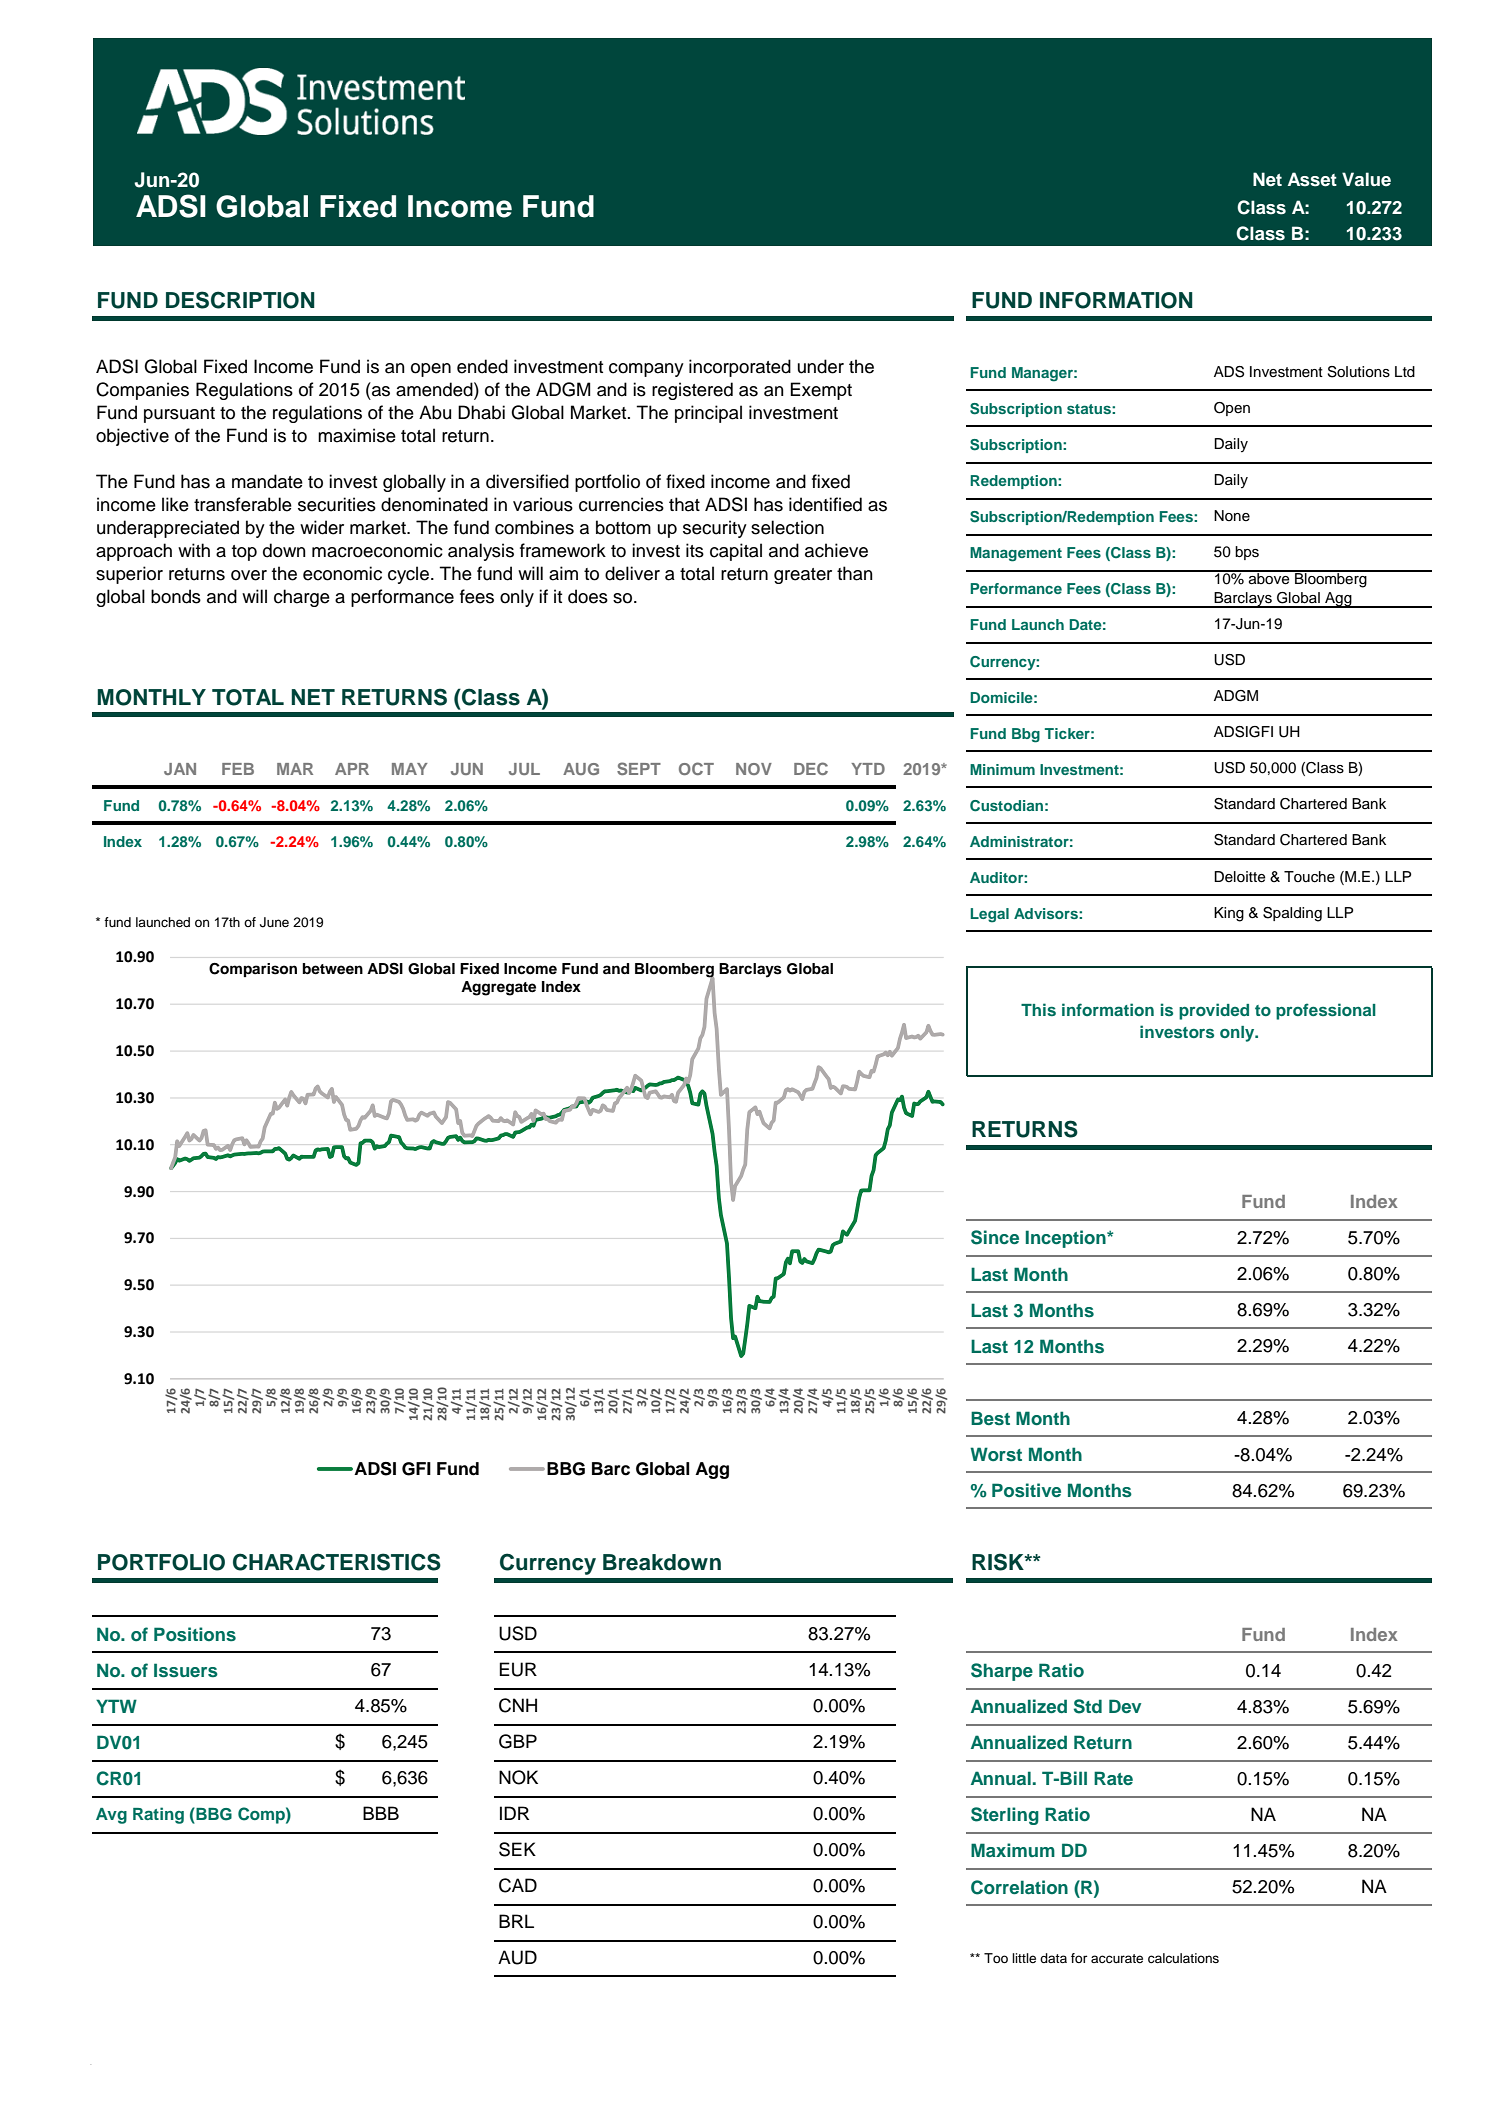 This page has width=1503, height=2125. I want to click on Exempt, so click(821, 391).
